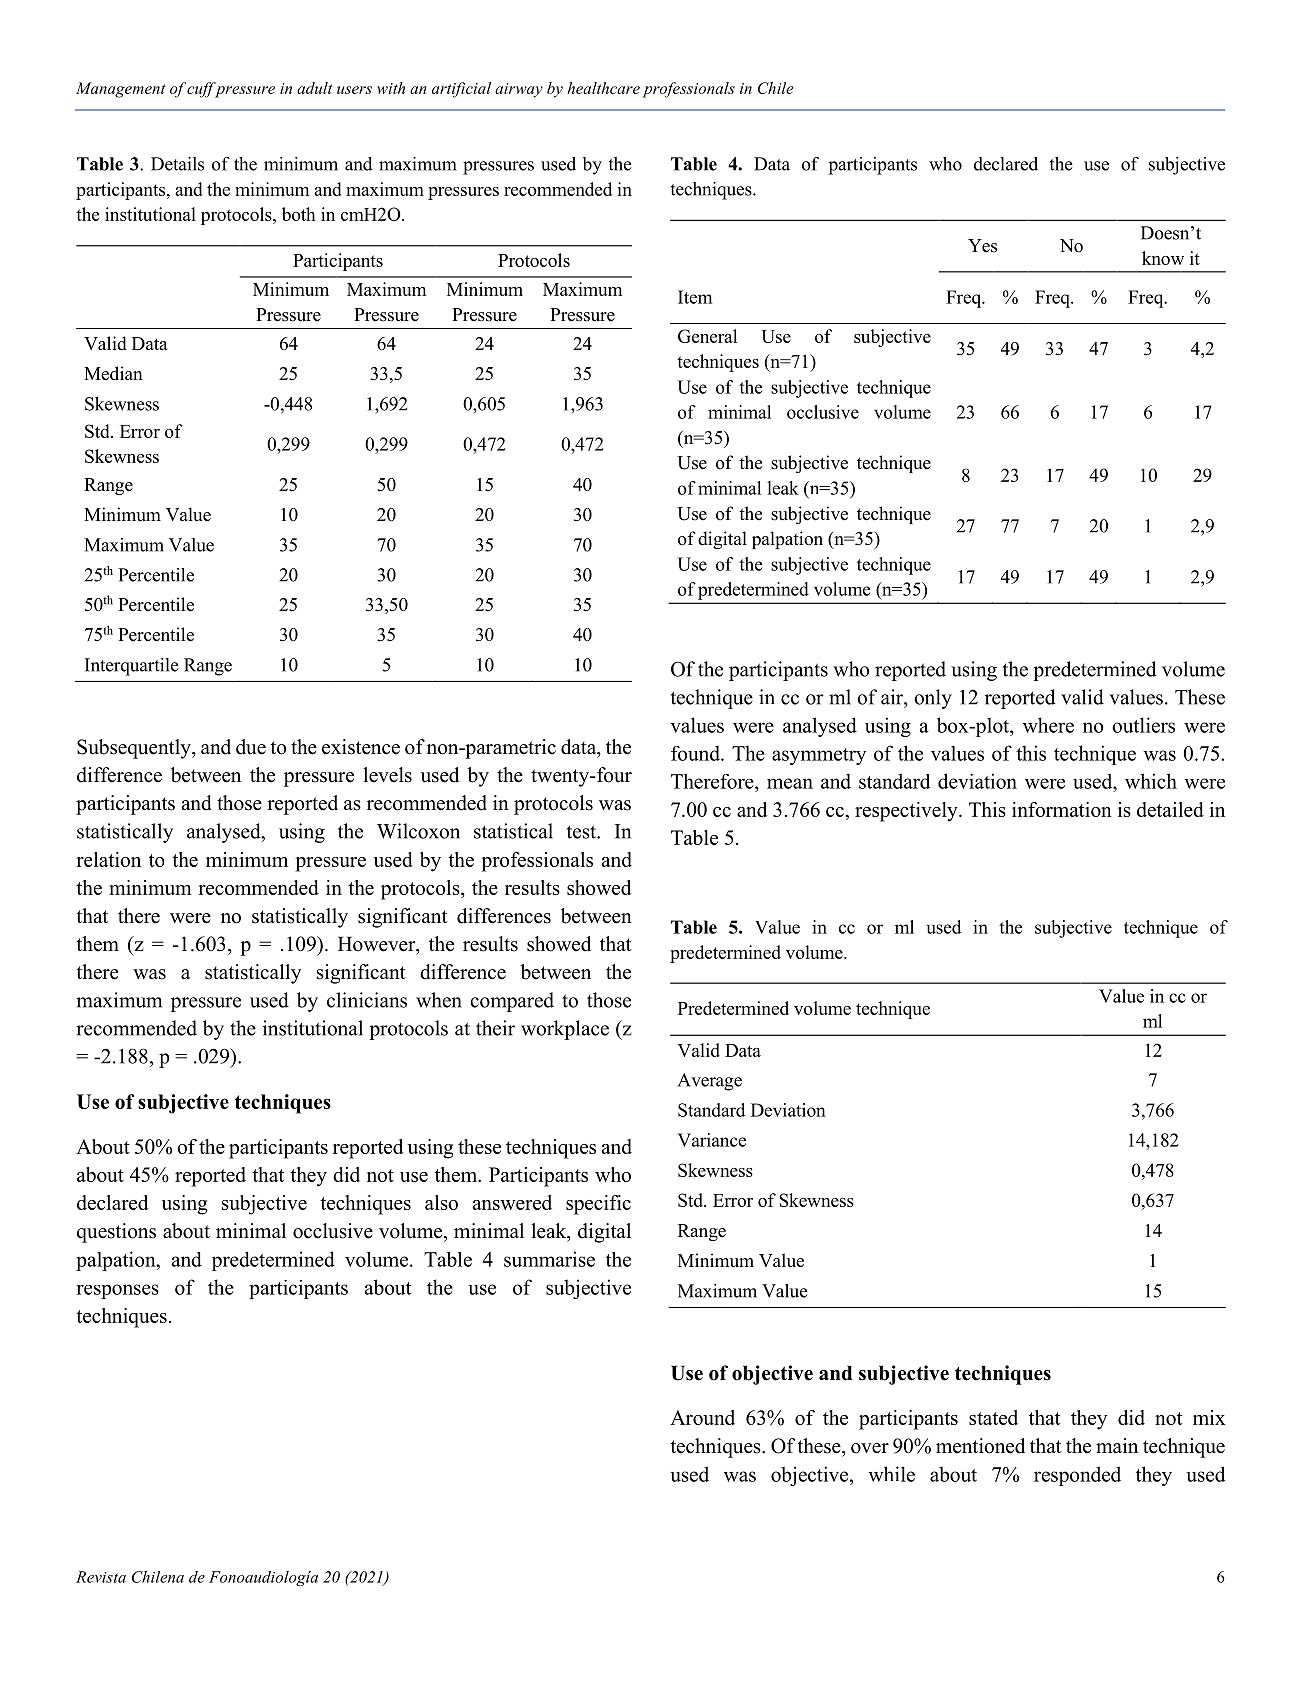 The image size is (1302, 1685). Describe the element at coordinates (177, 164) in the page. I see `Details` at that location.
